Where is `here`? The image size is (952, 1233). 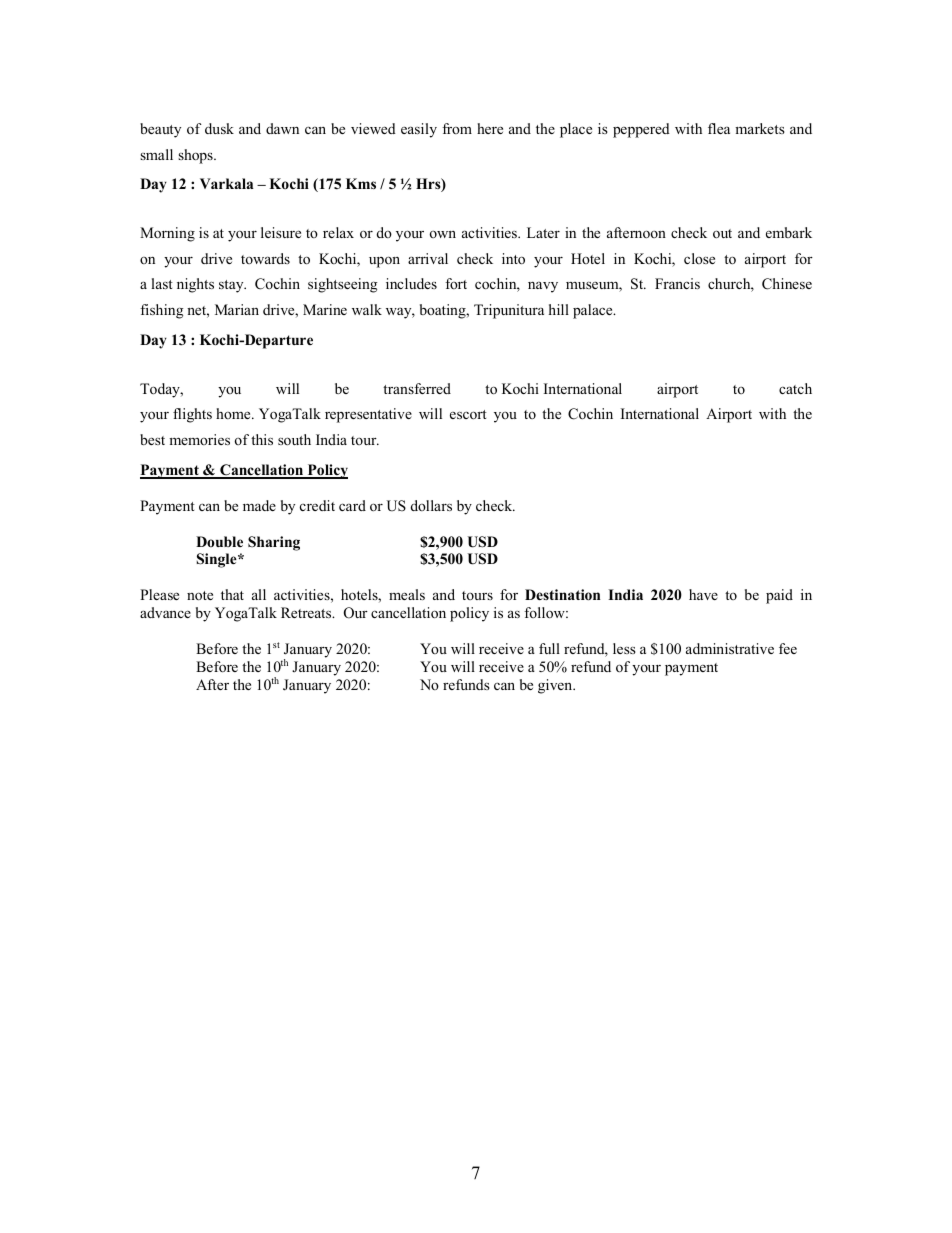
here is located at coordinates (490, 128).
